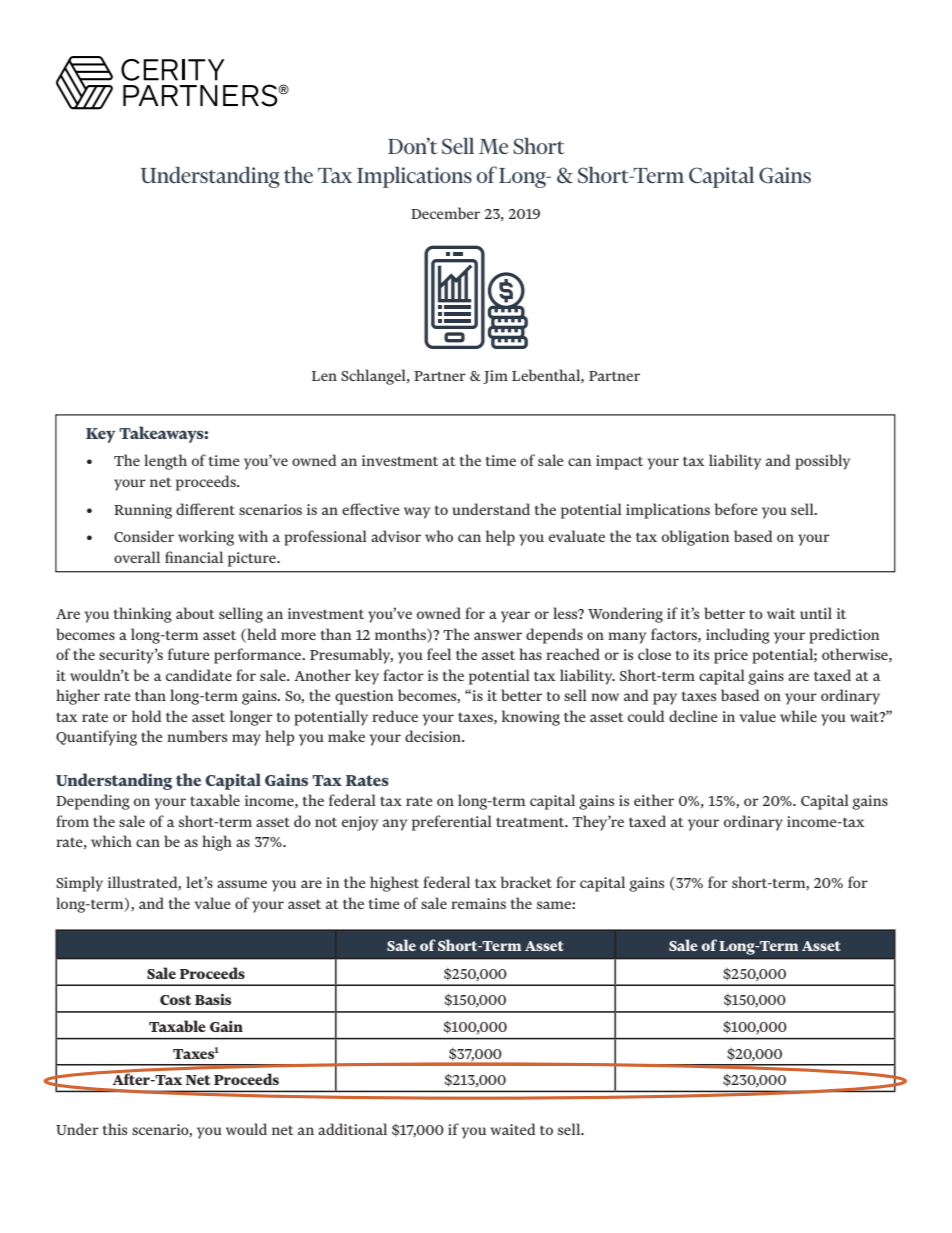  I want to click on this, so click(115, 1129).
